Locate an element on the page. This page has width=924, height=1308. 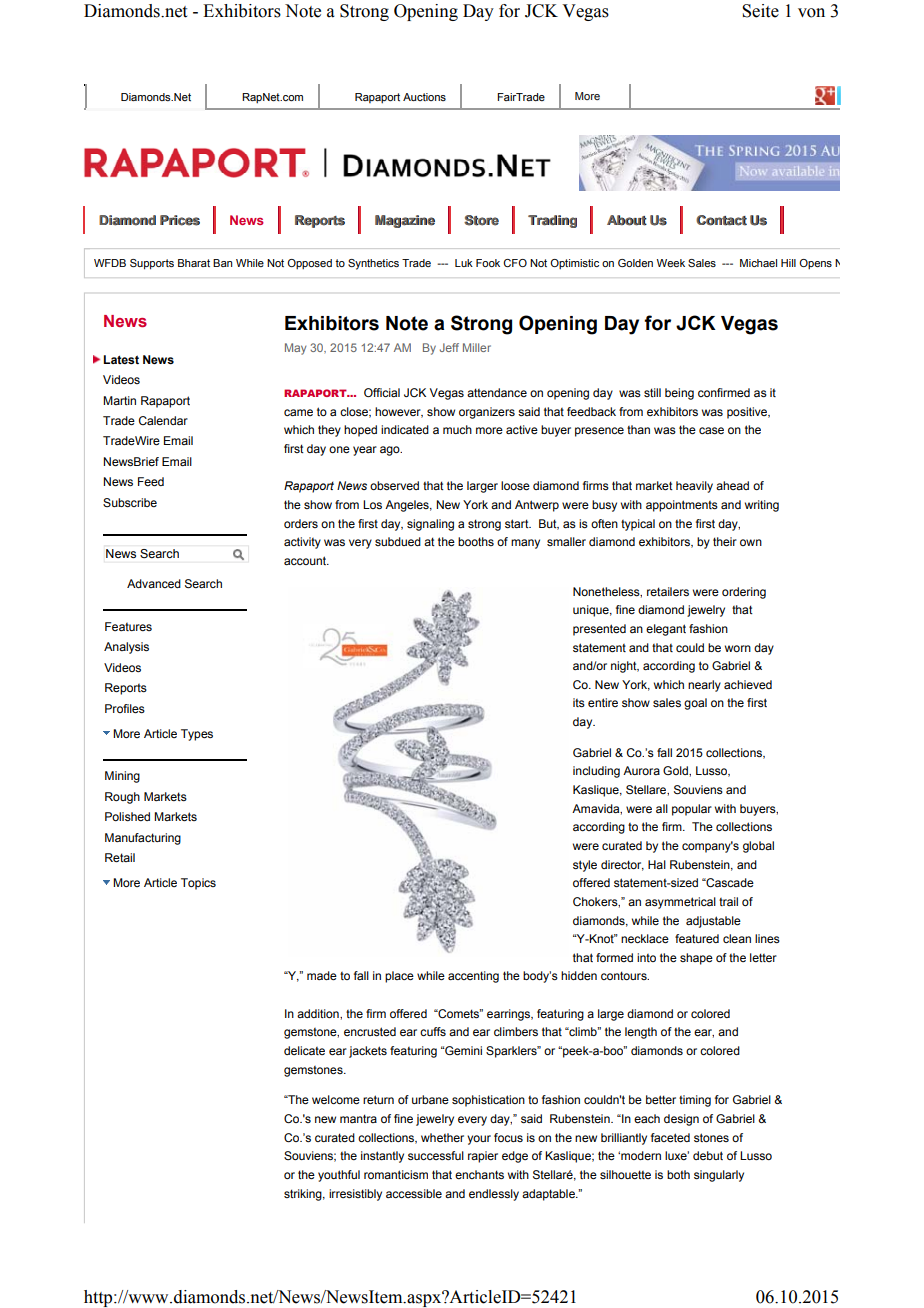
Luk is located at coordinates (464, 263).
